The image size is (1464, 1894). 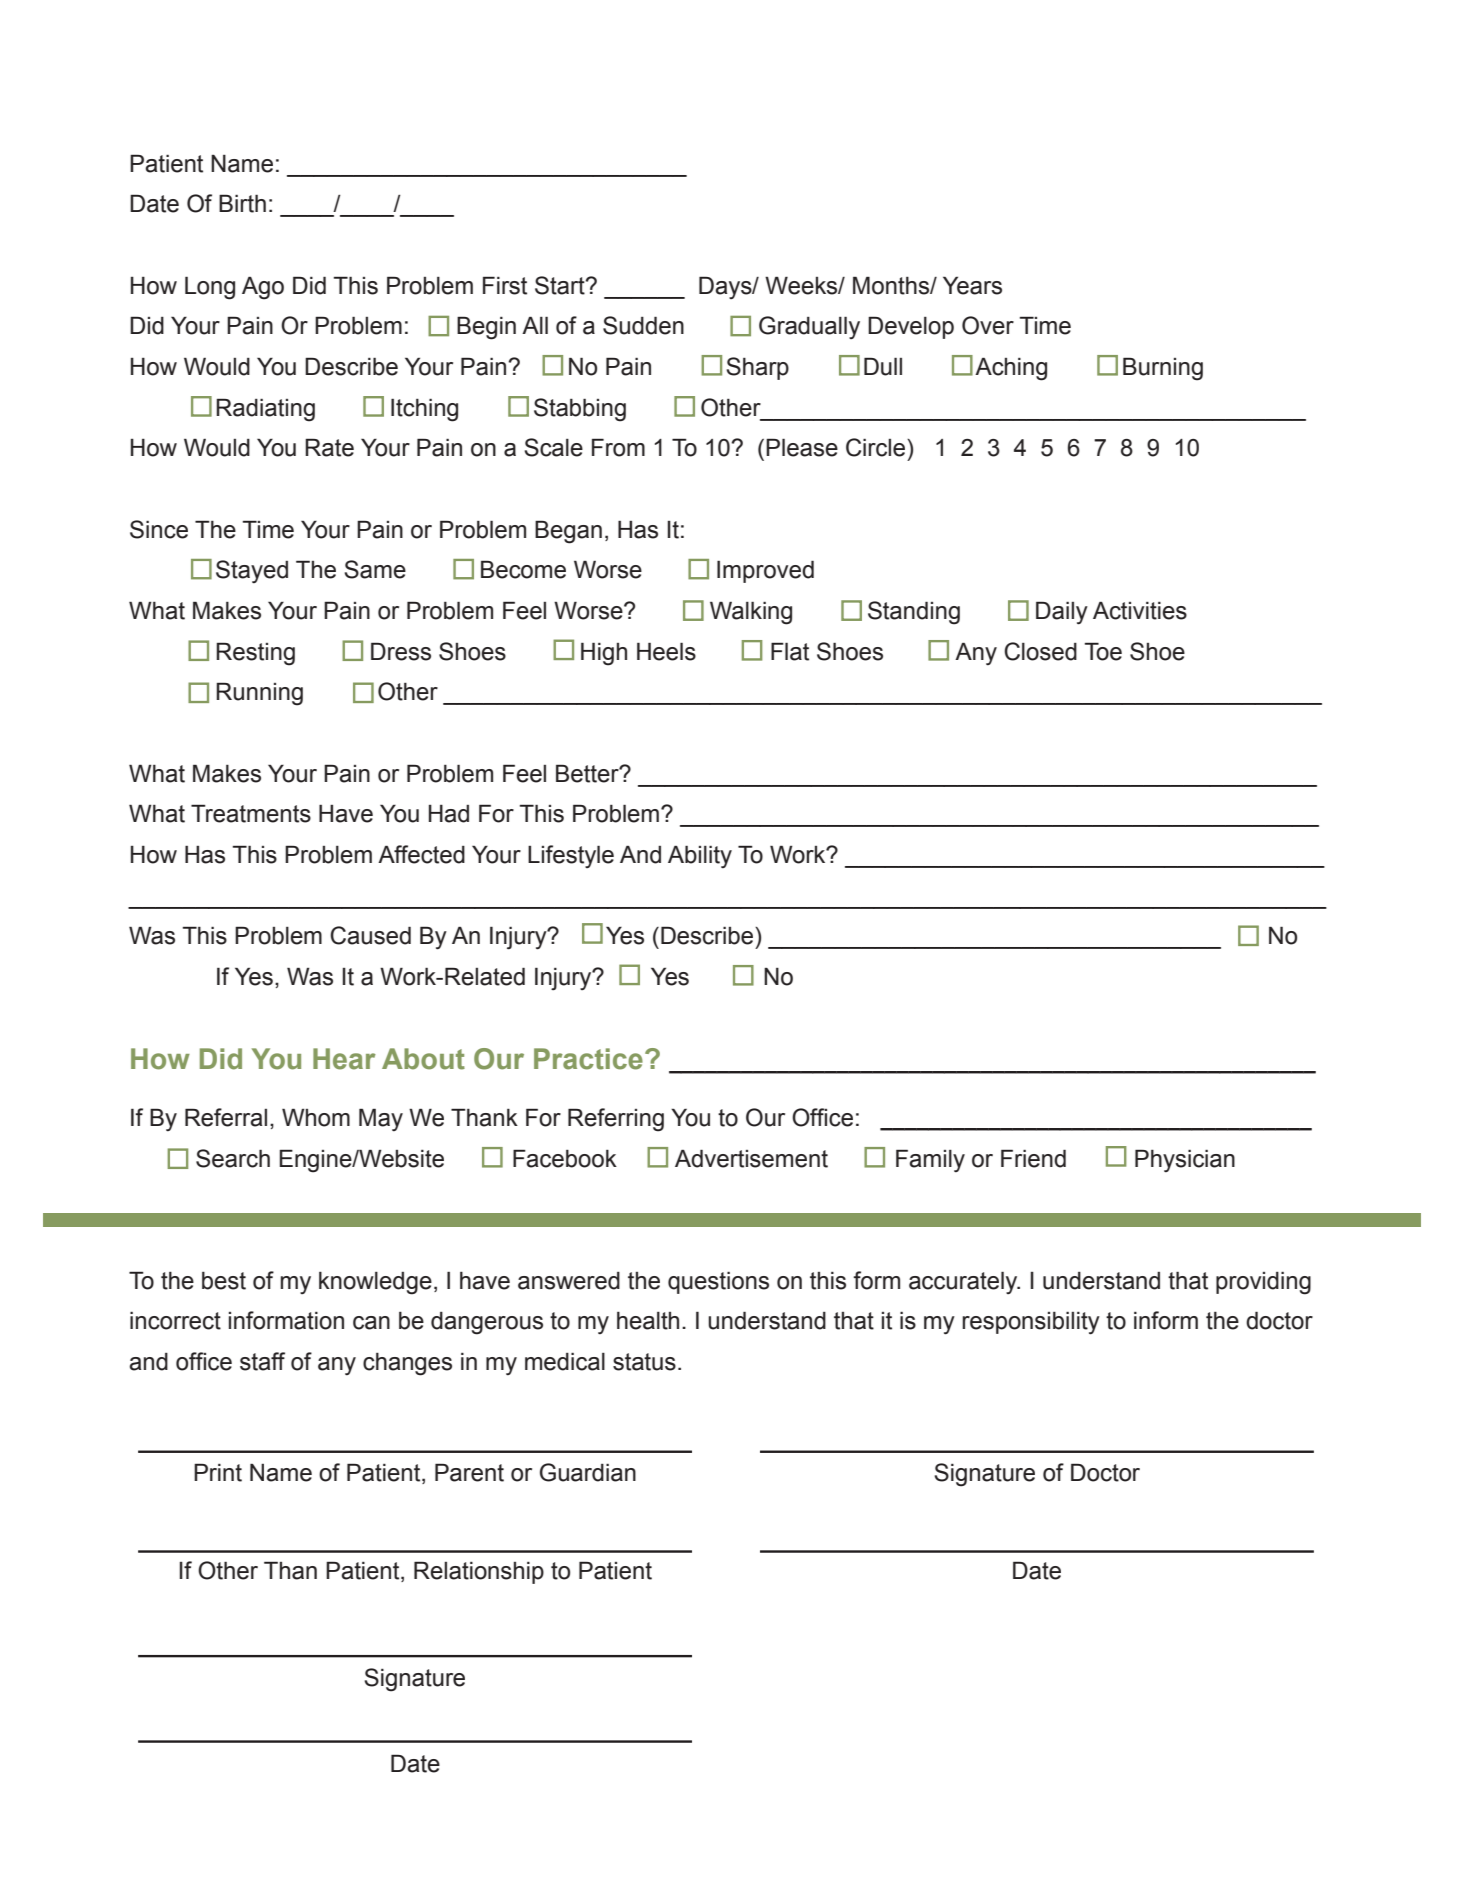 I want to click on Guardian, so click(x=588, y=1472).
